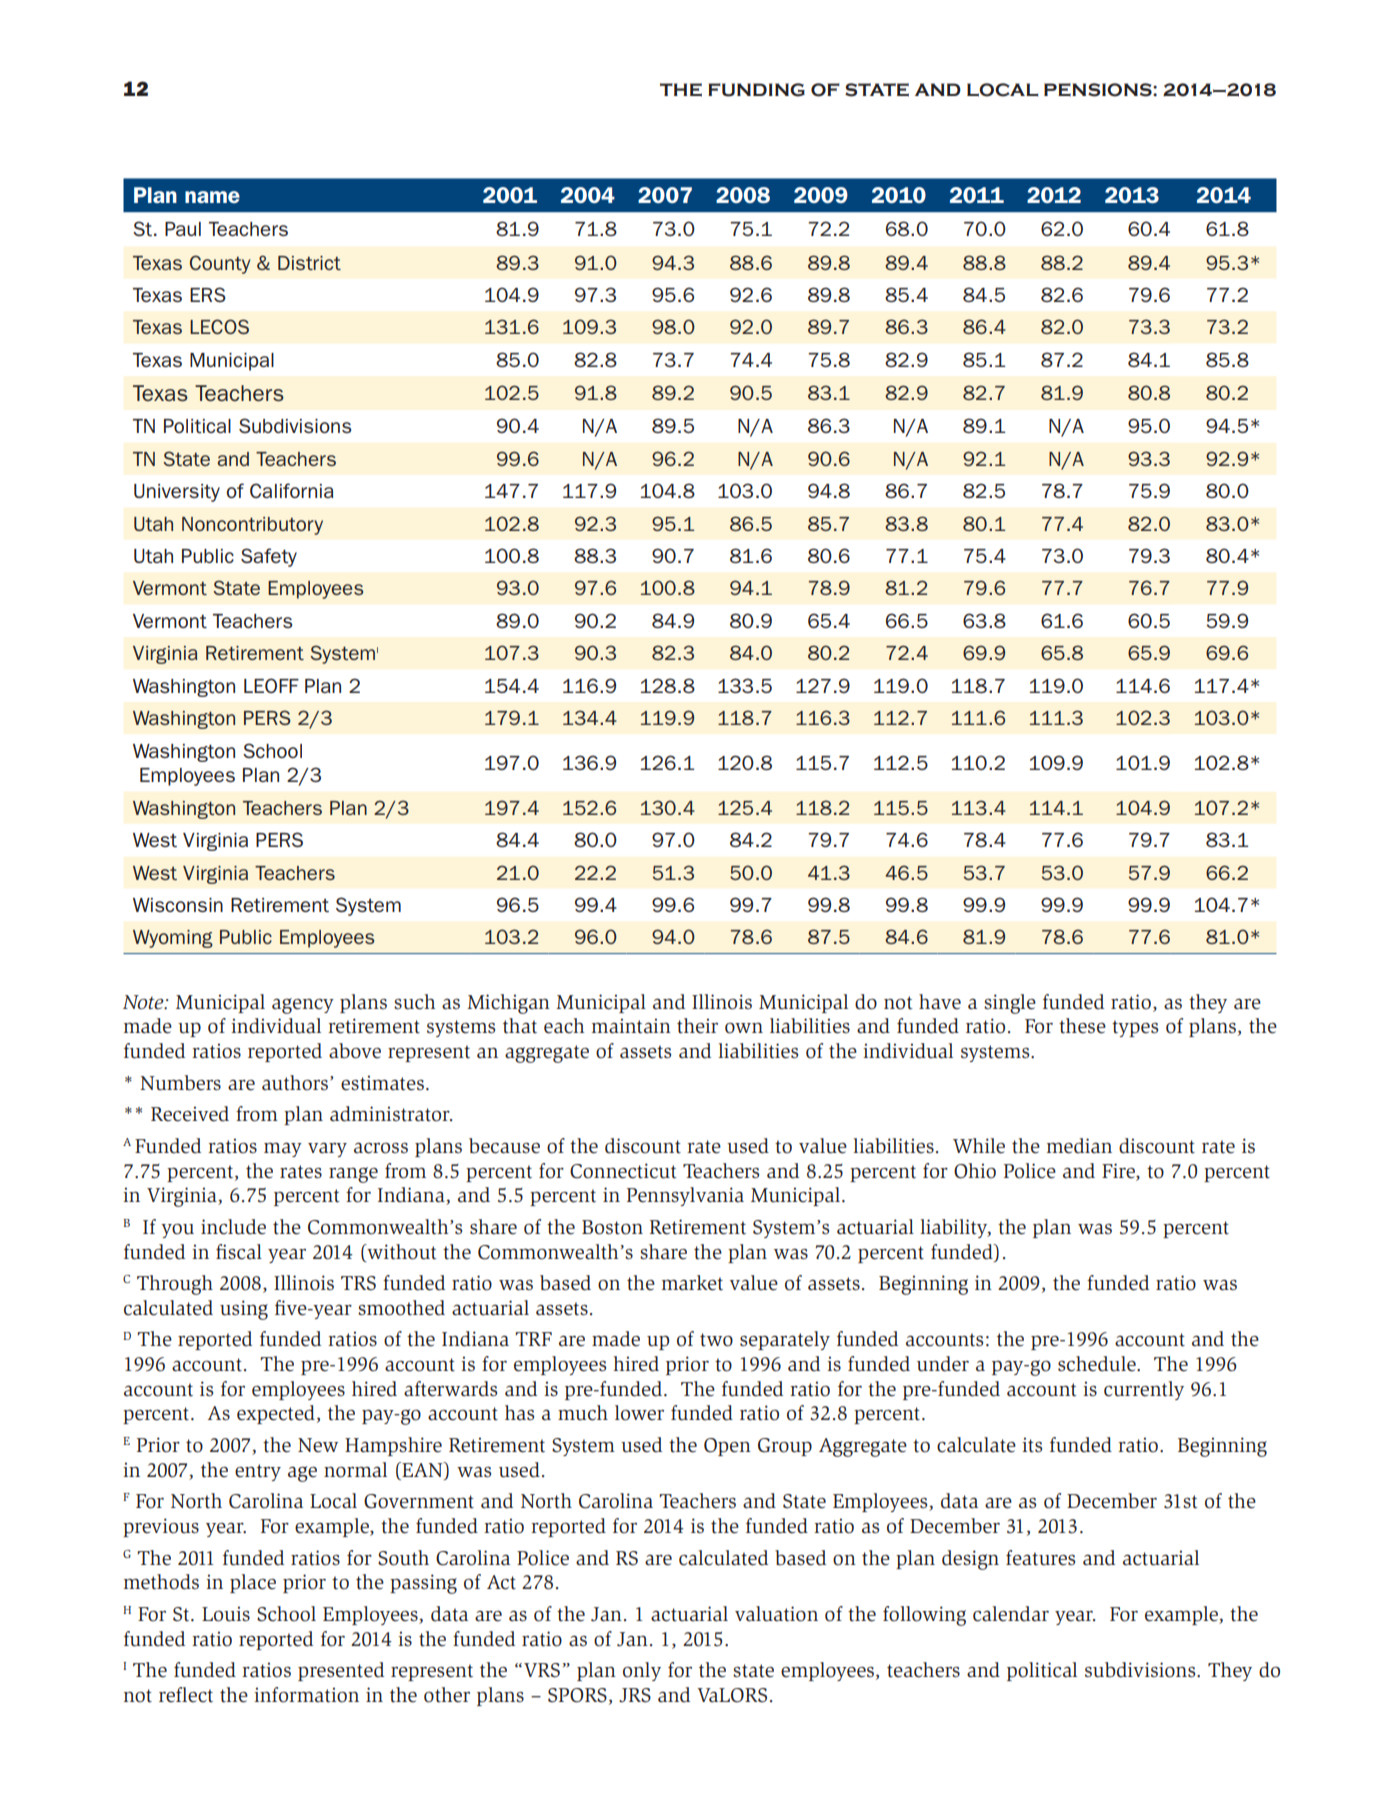 This document has width=1400, height=1812. Describe the element at coordinates (309, 263) in the document. I see `District` at that location.
